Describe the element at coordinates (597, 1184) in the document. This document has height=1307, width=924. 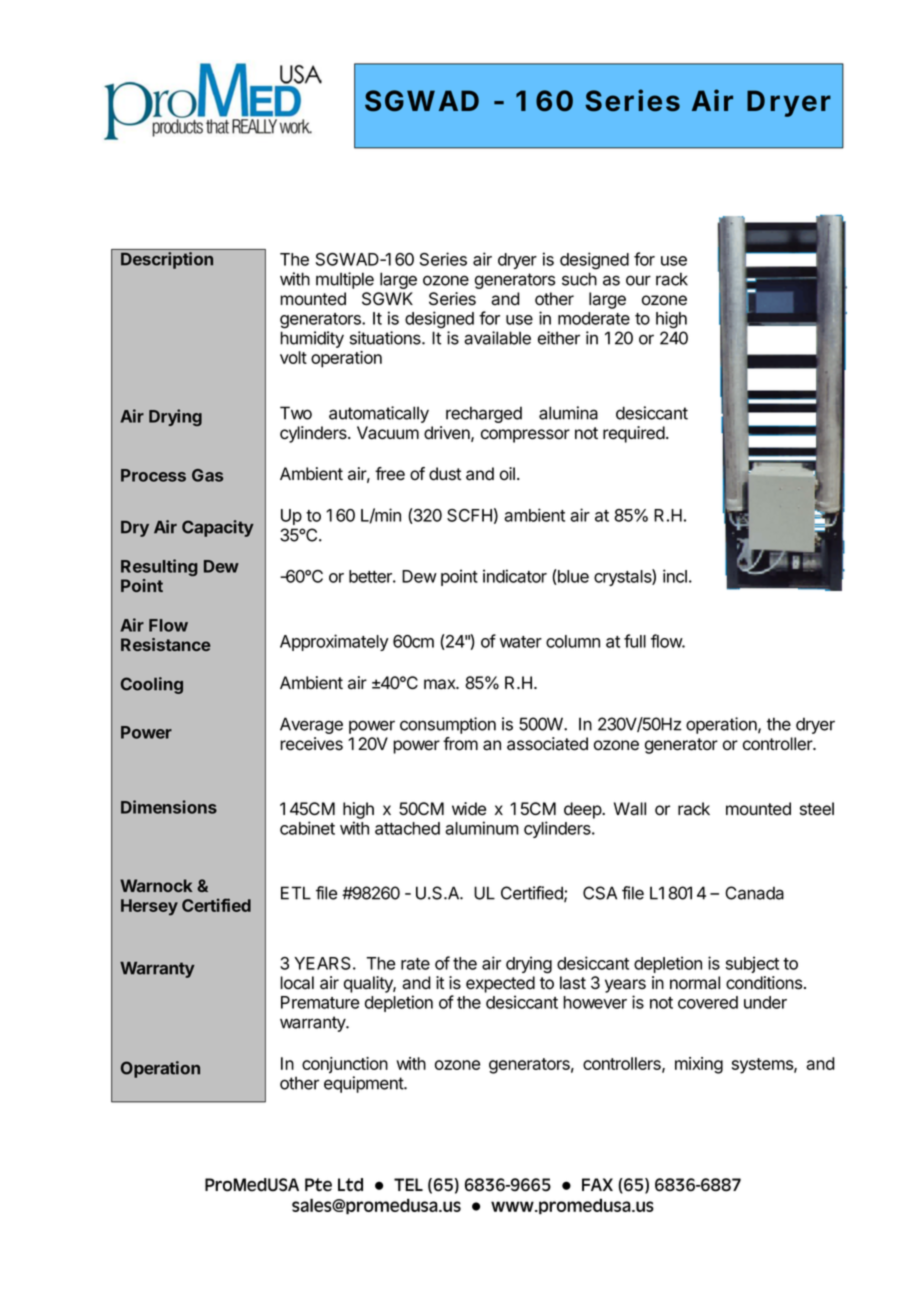
I see `FAX` at that location.
